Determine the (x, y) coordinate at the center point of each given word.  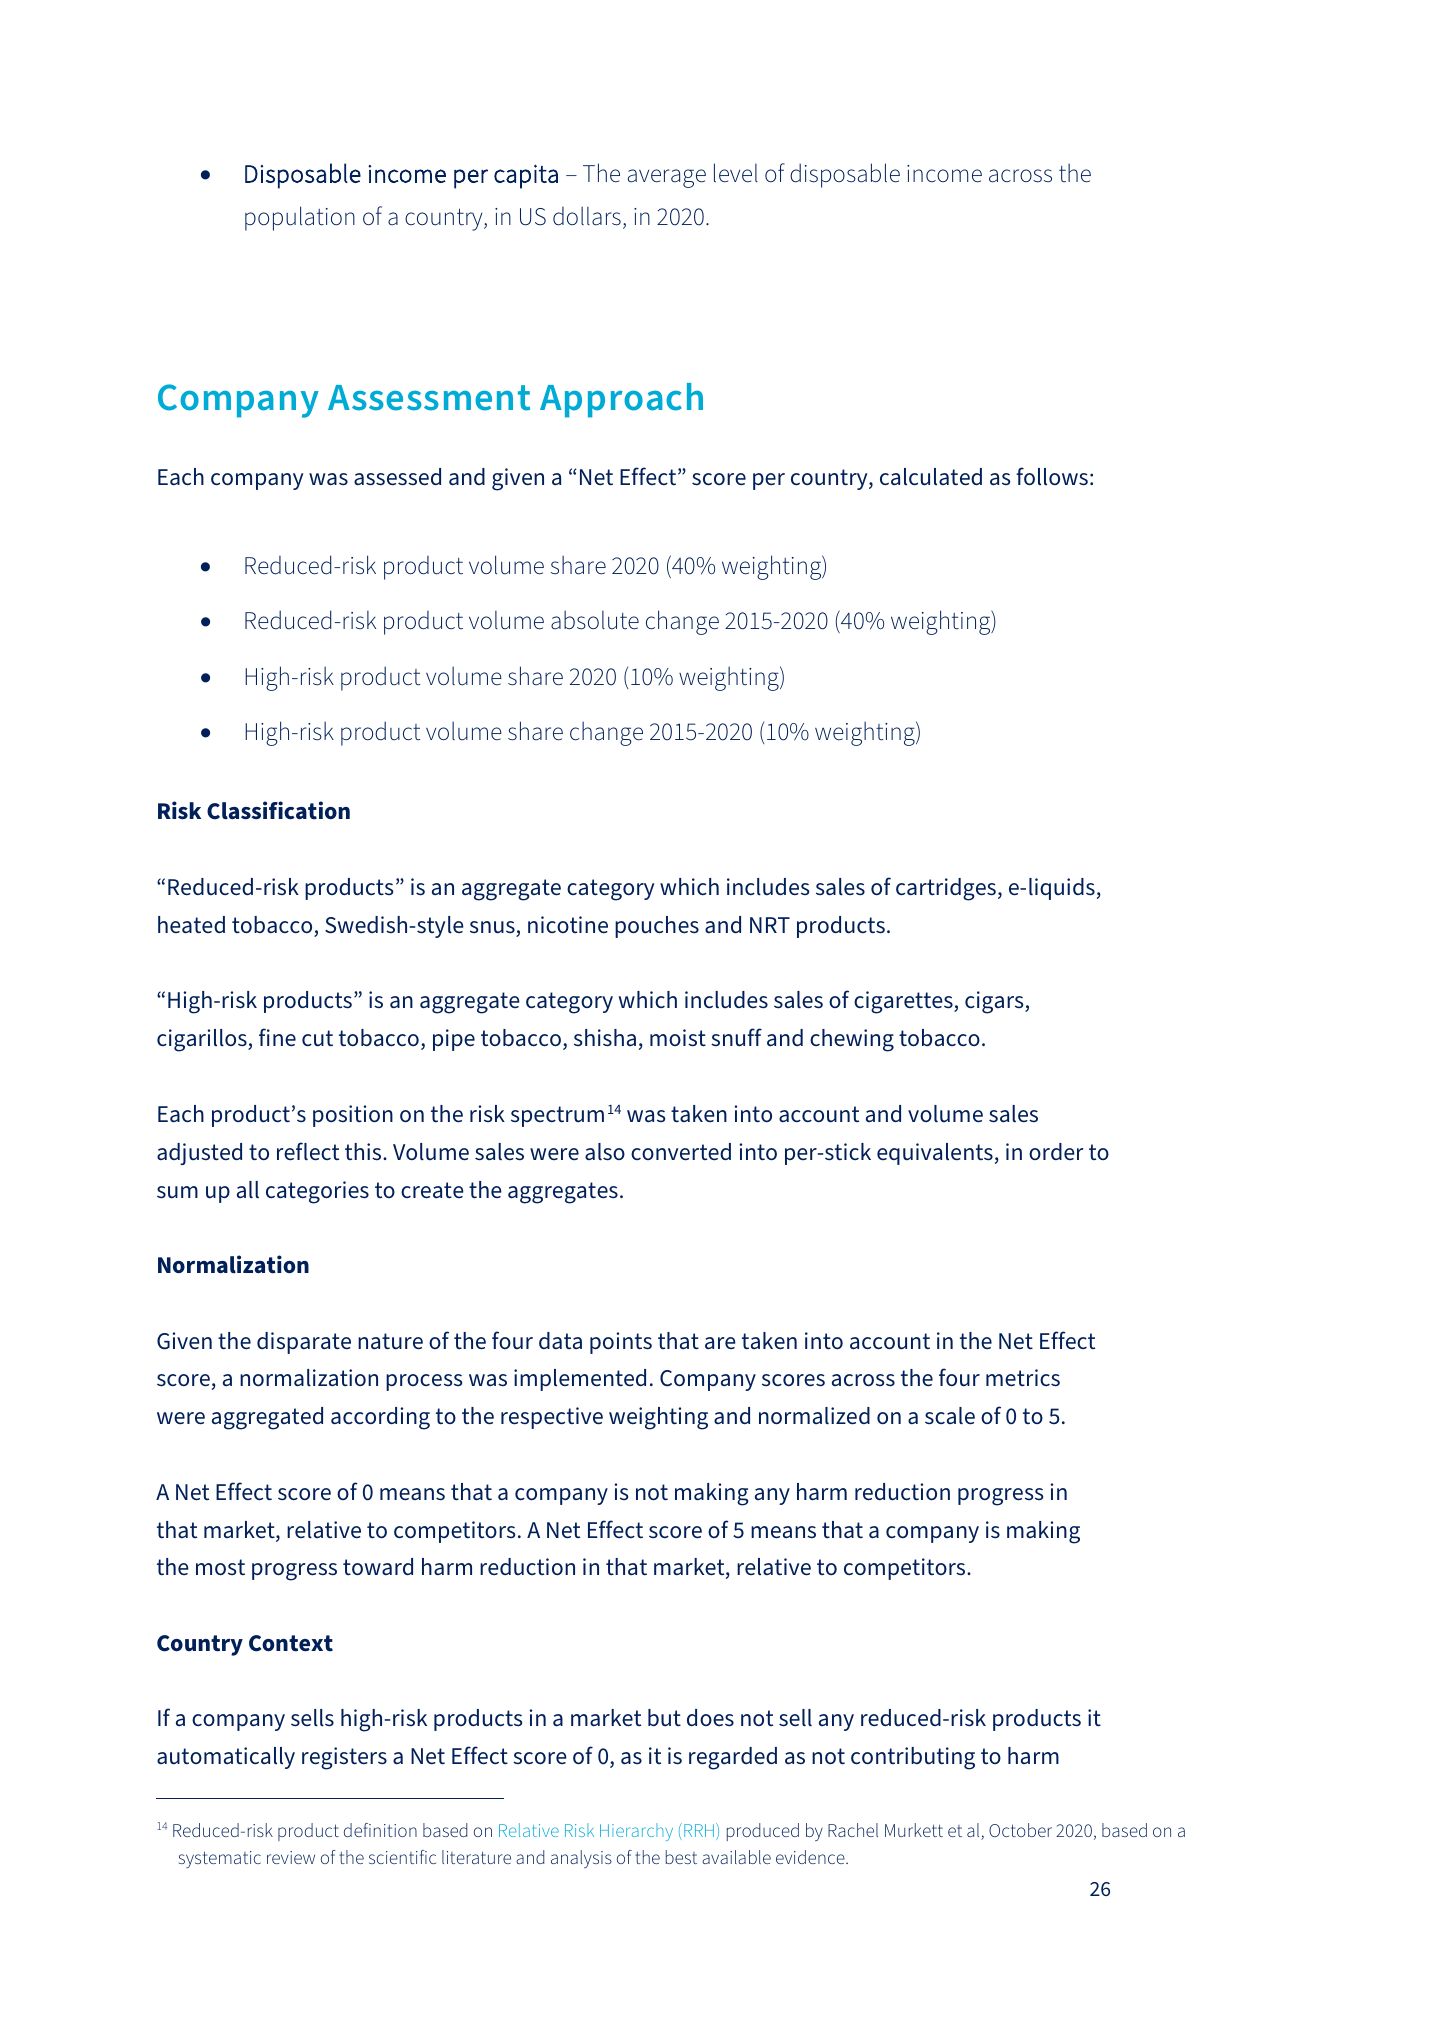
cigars (995, 1002)
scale (950, 1416)
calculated (931, 477)
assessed (397, 477)
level (736, 173)
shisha (605, 1038)
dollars (587, 216)
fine (277, 1037)
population (300, 218)
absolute (595, 620)
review (291, 1857)
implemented (580, 1380)
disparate (304, 1343)
